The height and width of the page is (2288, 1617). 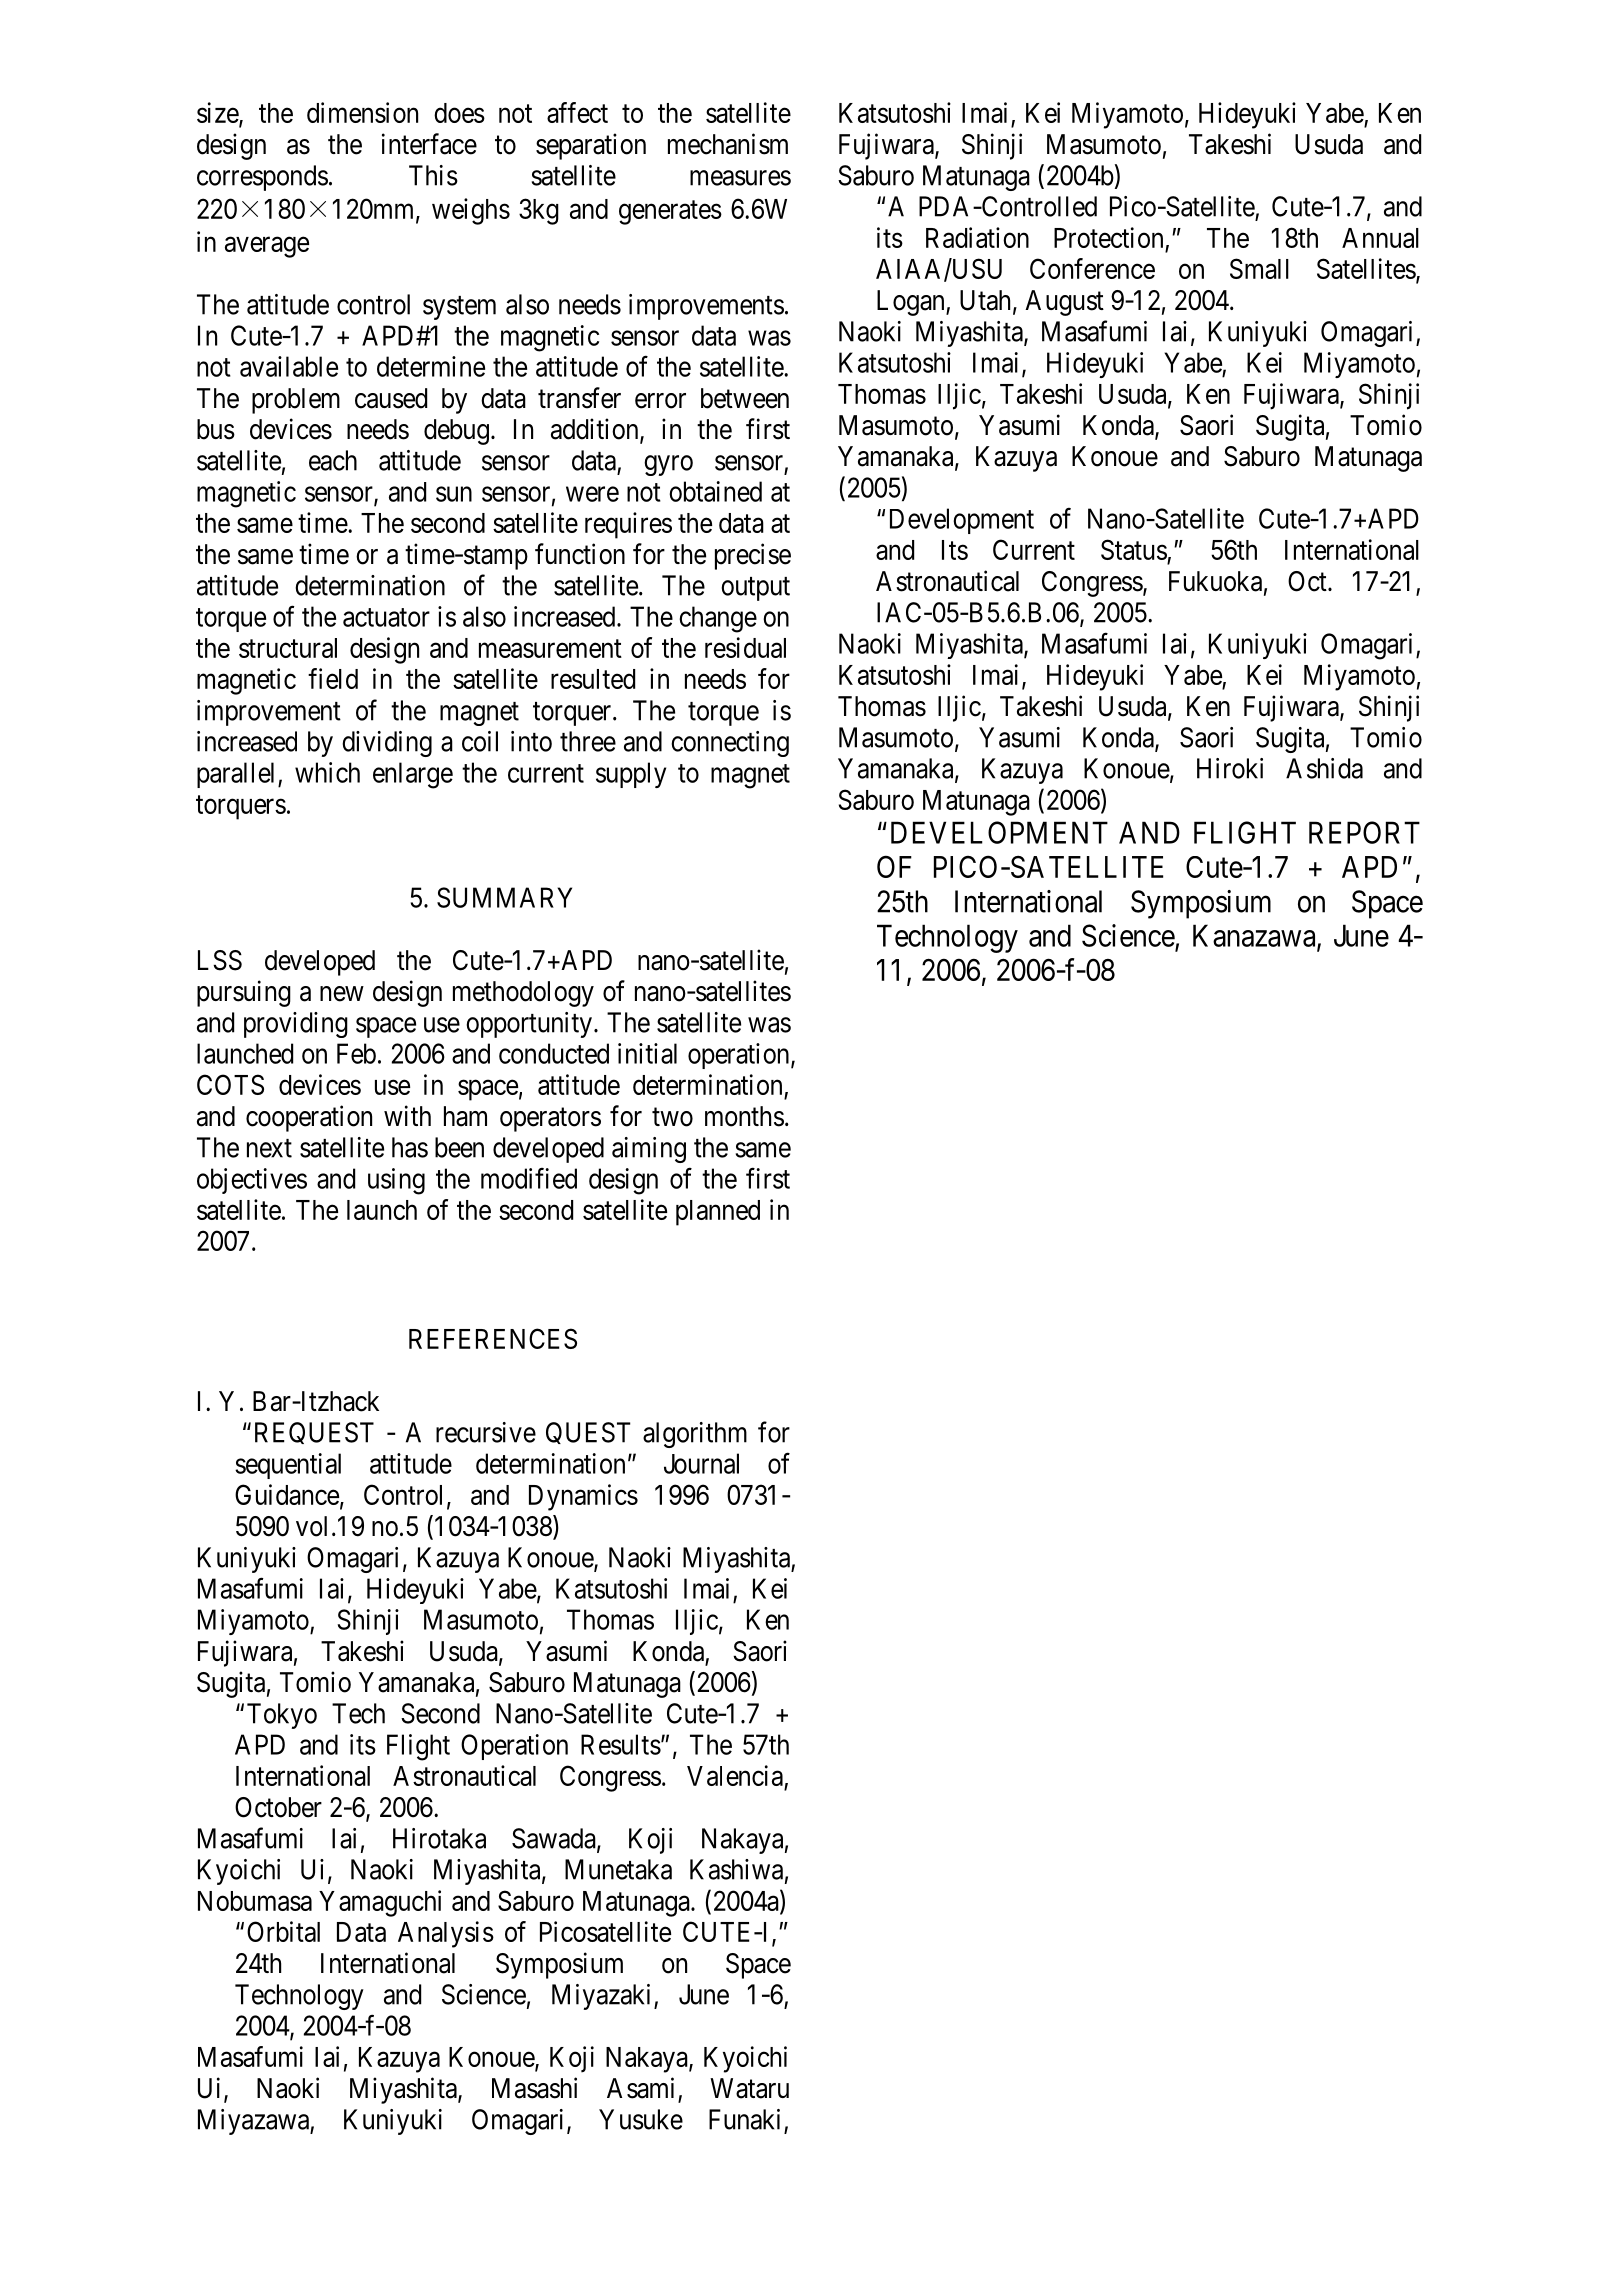 I want to click on Yusuke, so click(x=641, y=2119).
